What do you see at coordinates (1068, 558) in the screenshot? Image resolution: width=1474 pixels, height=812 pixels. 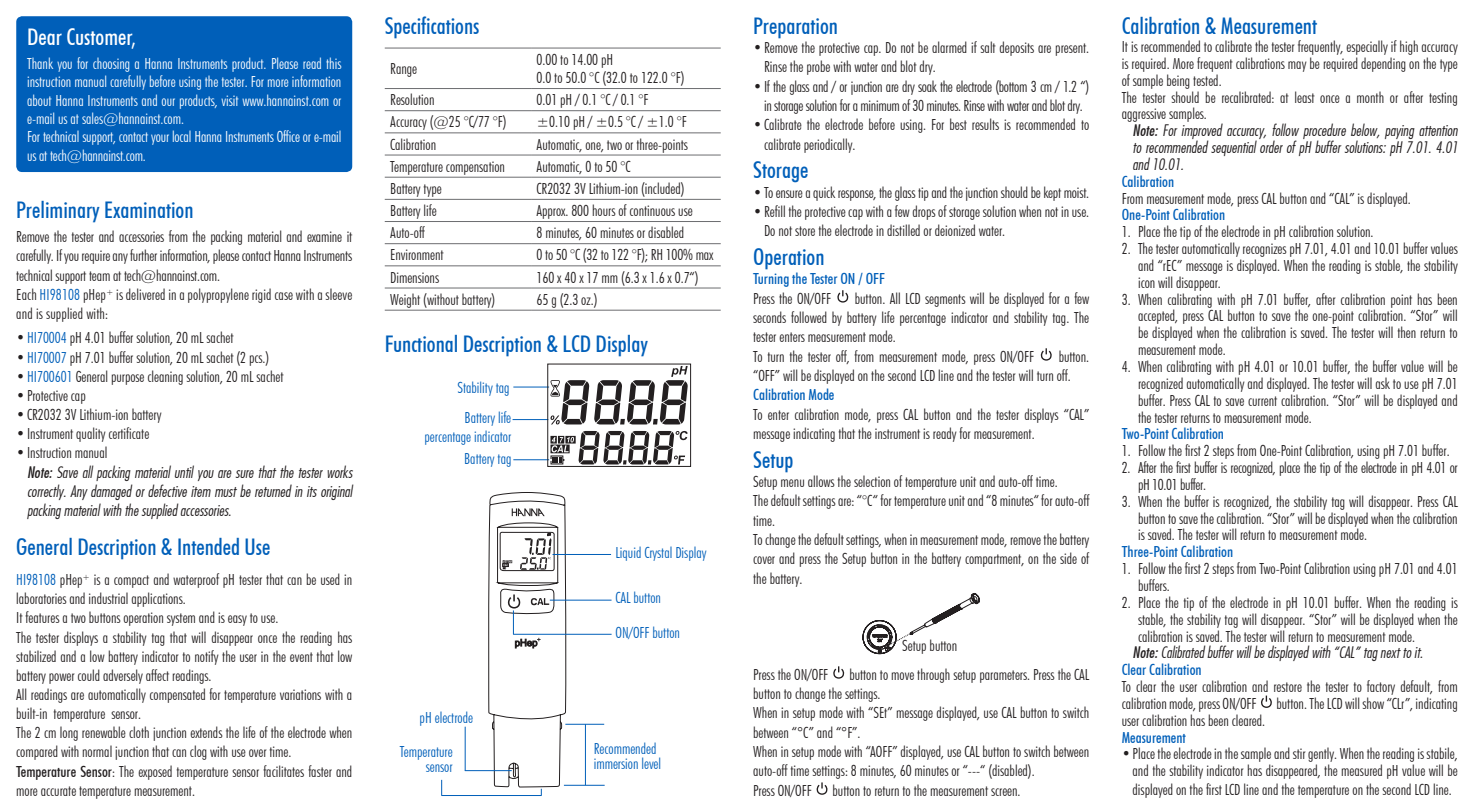 I see `side` at bounding box center [1068, 558].
